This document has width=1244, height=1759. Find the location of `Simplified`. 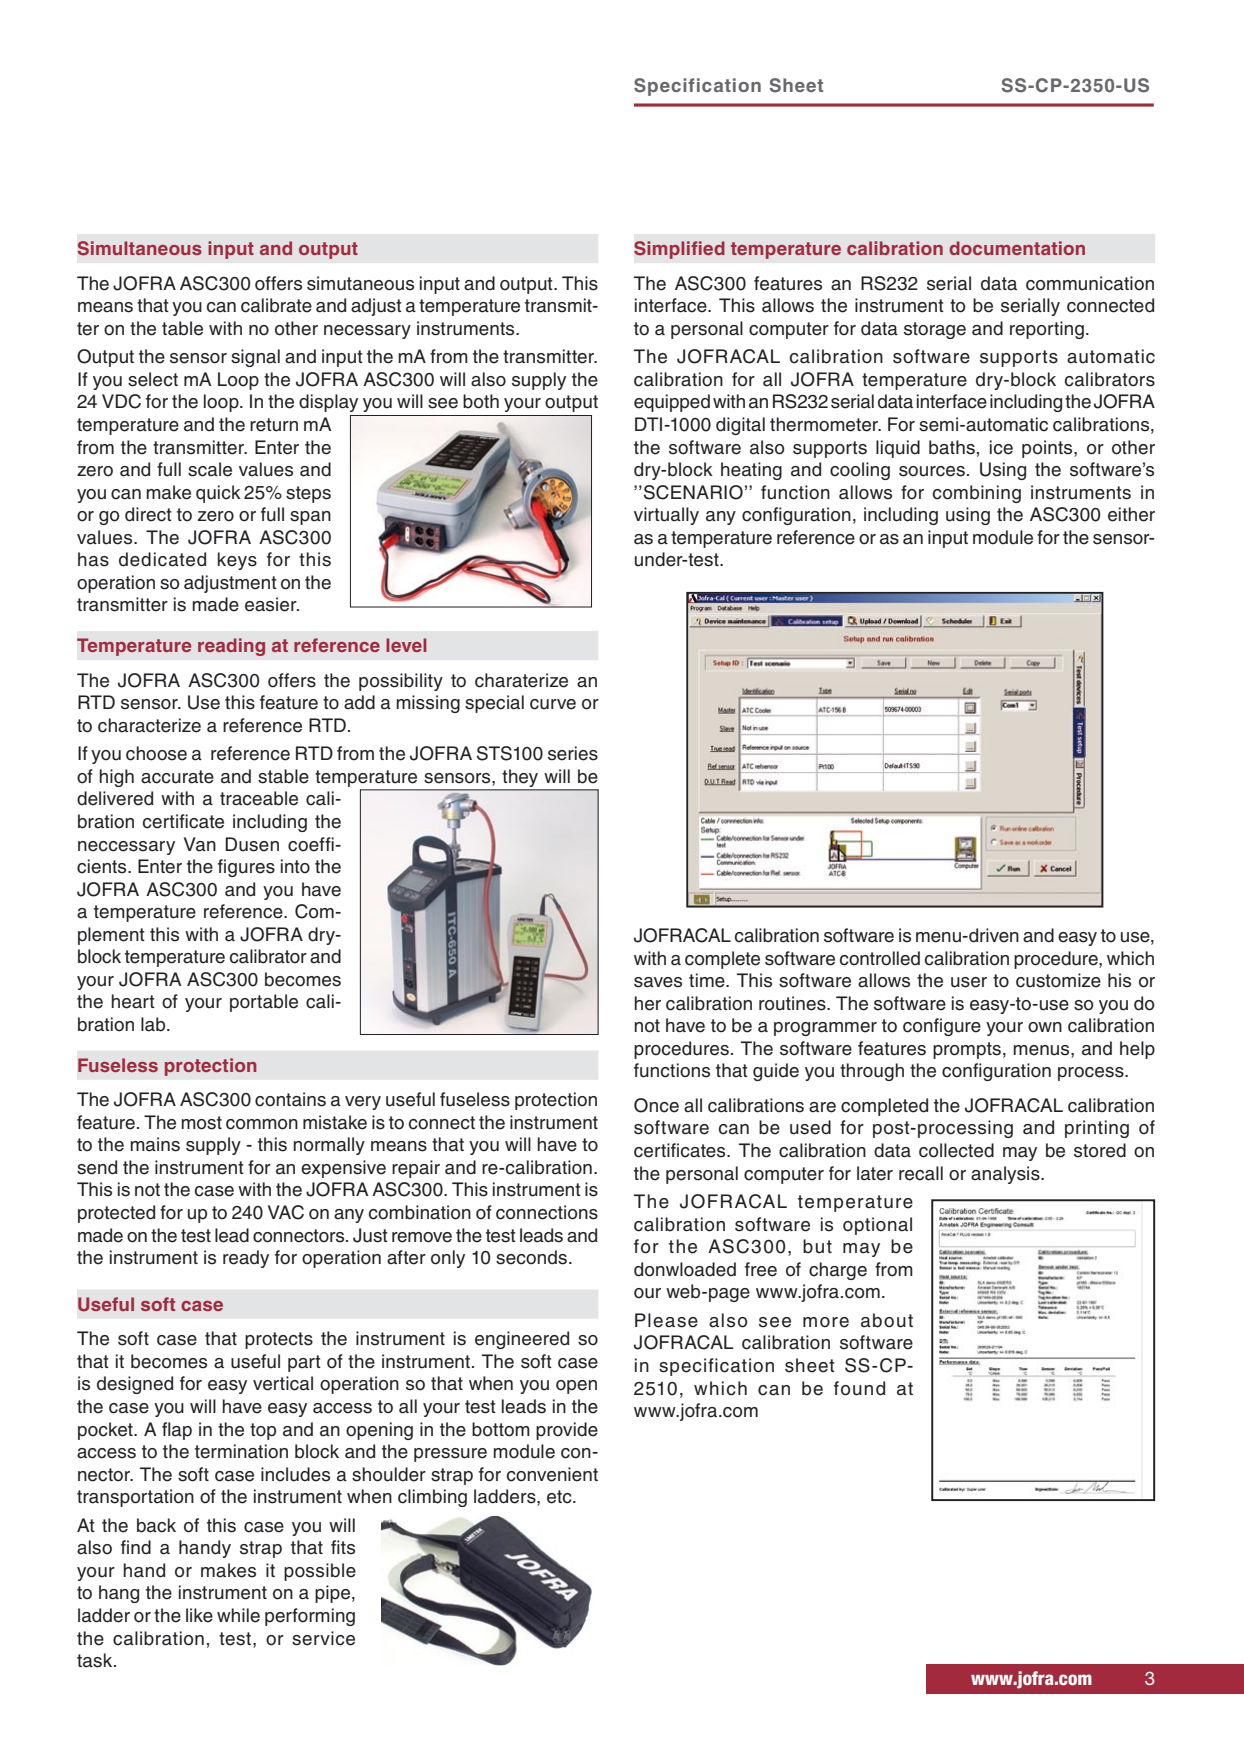

Simplified is located at coordinates (679, 250).
